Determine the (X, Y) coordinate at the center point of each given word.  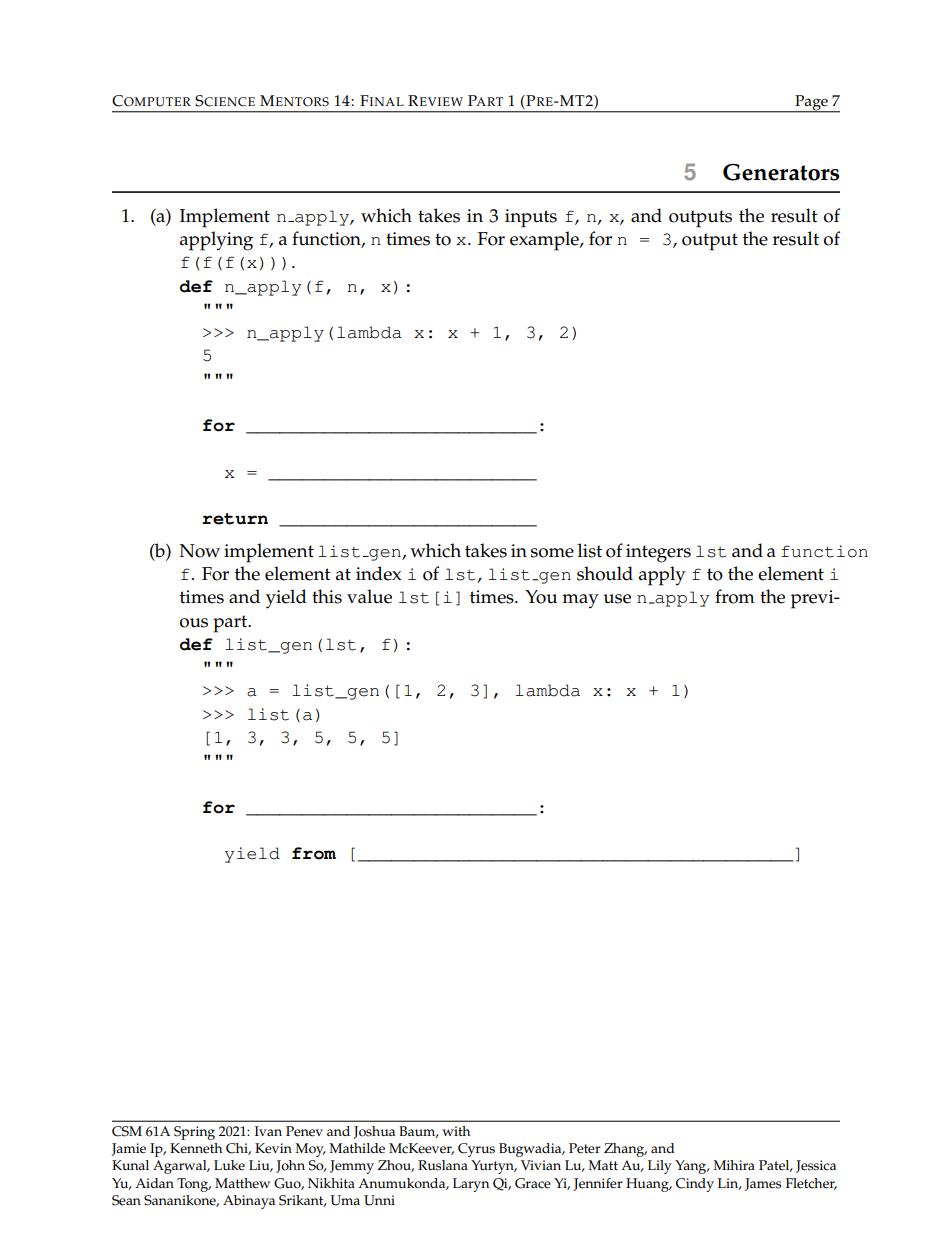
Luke (229, 1165)
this (327, 596)
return (235, 519)
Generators (781, 172)
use (617, 599)
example (545, 241)
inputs (531, 218)
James (763, 1184)
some (552, 553)
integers (658, 553)
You (541, 597)
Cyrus (476, 1150)
